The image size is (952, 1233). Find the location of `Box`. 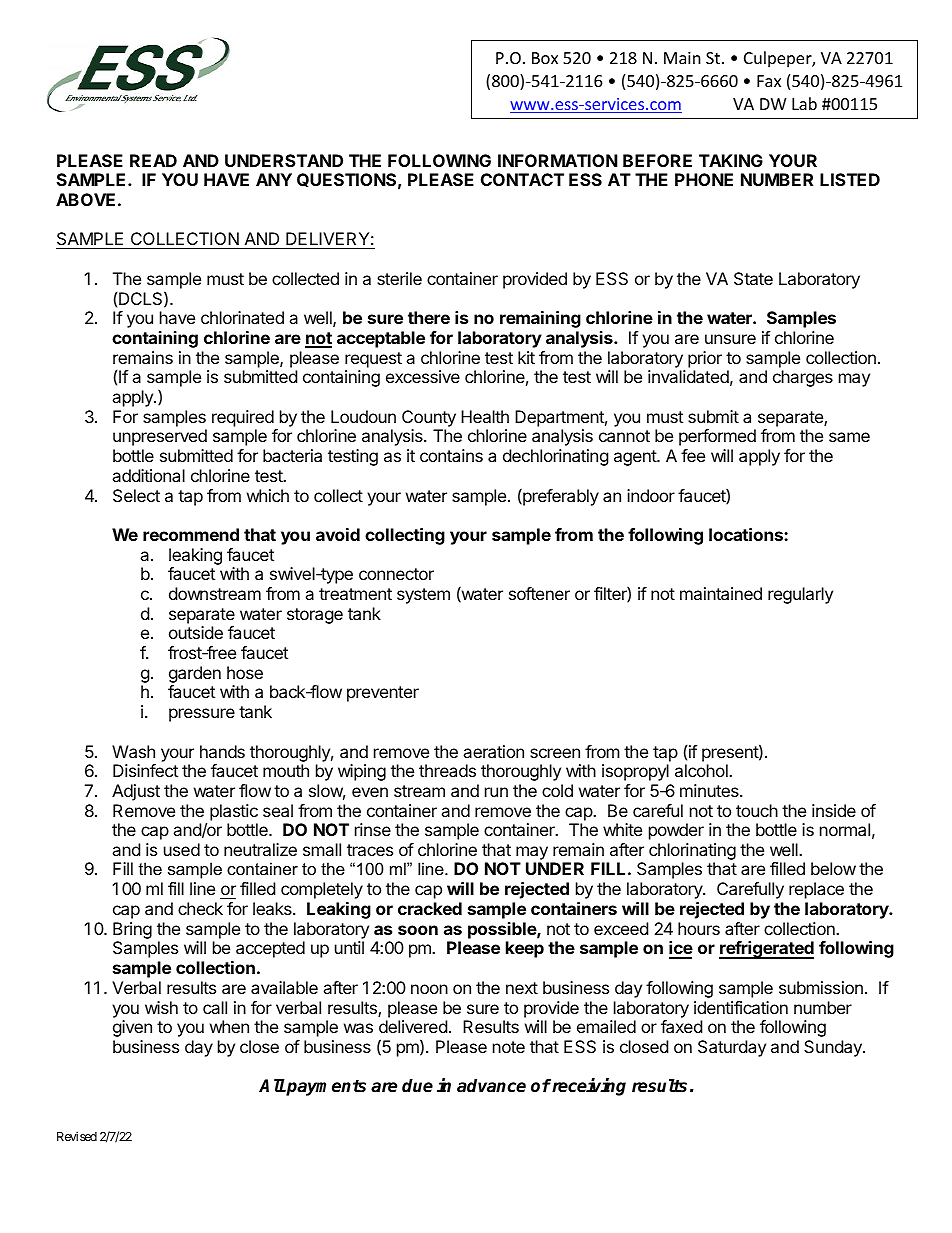

Box is located at coordinates (545, 58).
